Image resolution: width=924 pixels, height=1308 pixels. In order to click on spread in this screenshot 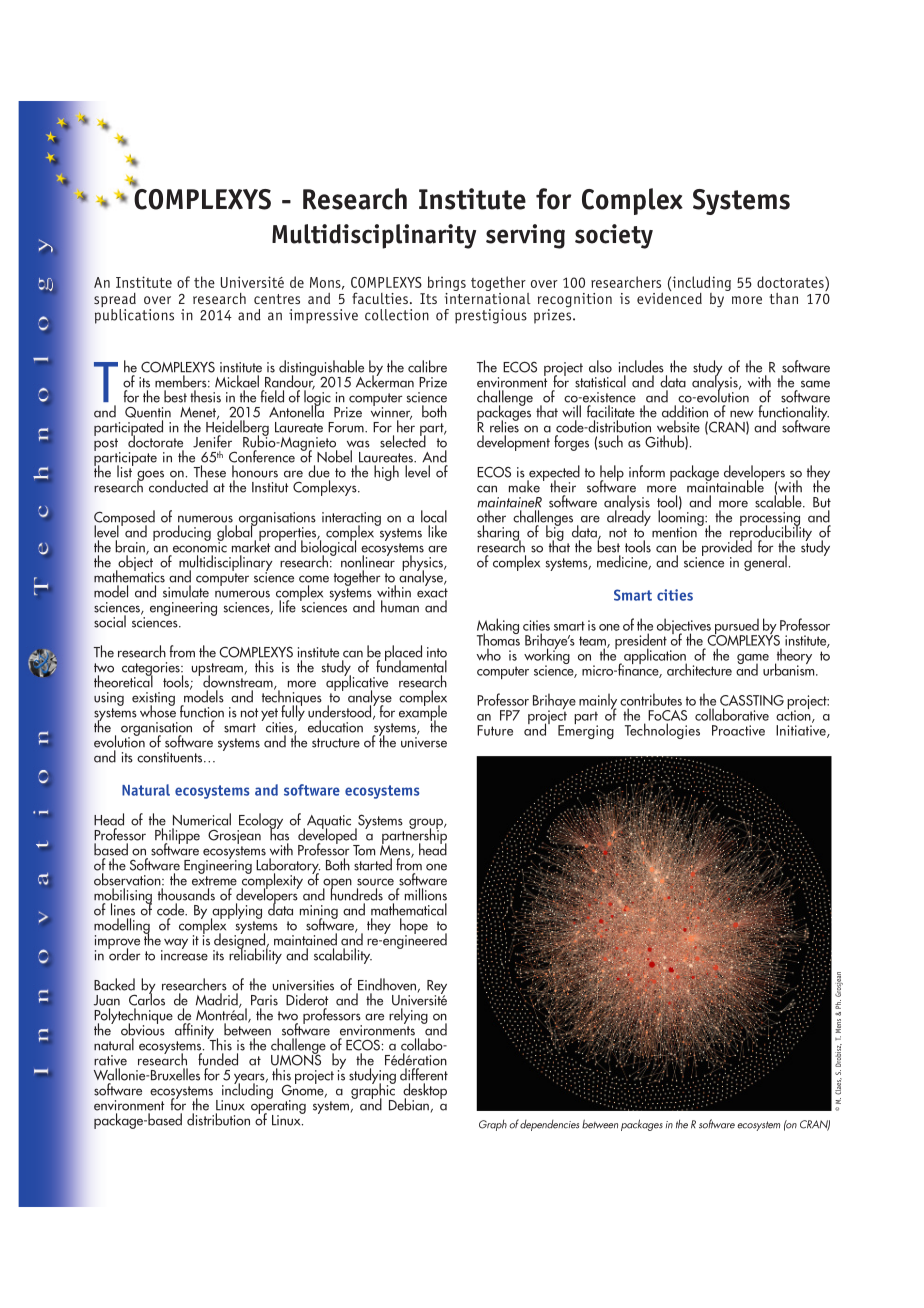, I will do `click(115, 301)`.
